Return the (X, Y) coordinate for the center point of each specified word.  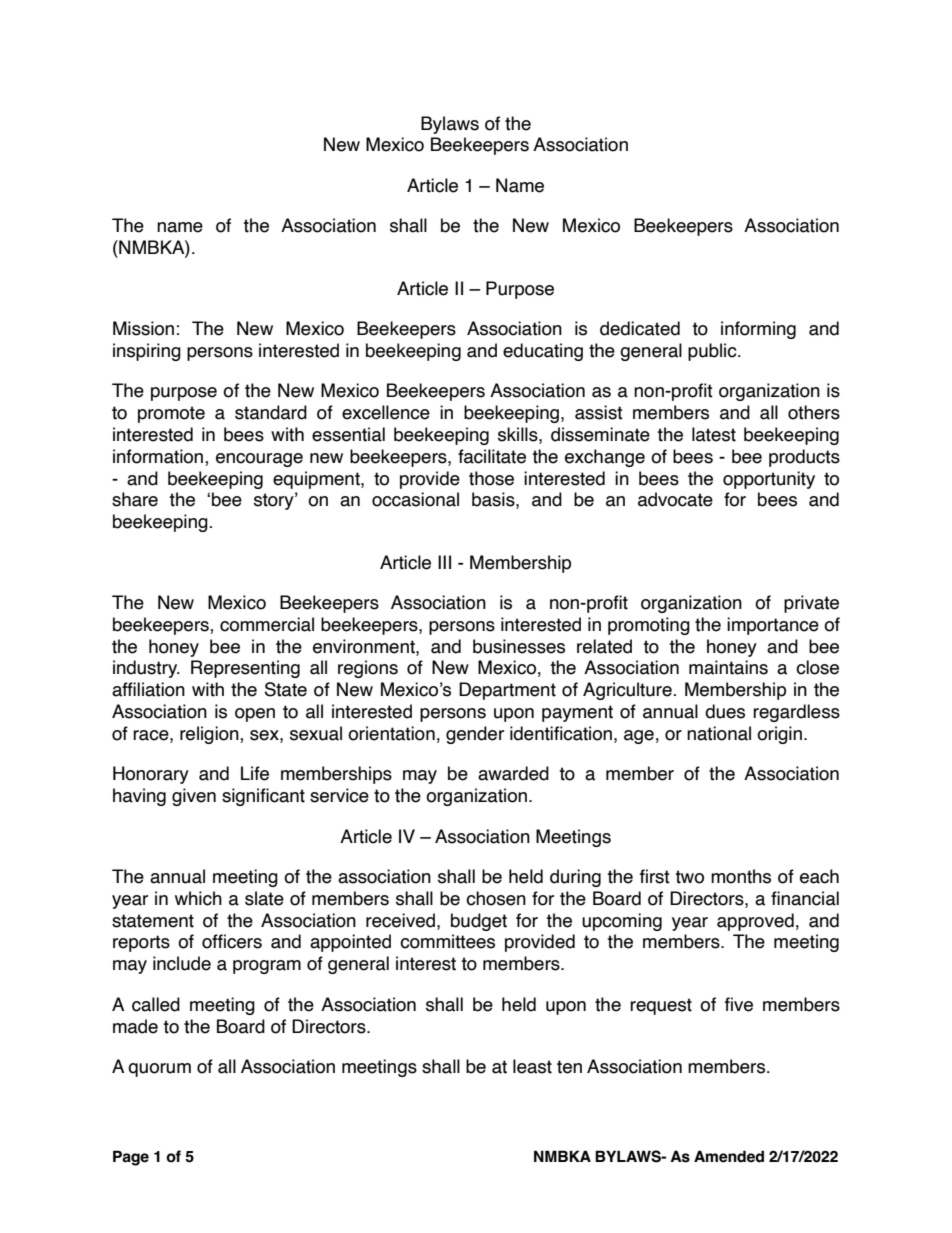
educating (543, 352)
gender (475, 735)
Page (131, 1158)
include (182, 963)
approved (755, 922)
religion (210, 735)
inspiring (147, 352)
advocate (675, 499)
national (719, 733)
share (135, 499)
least (532, 1066)
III (444, 562)
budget (479, 922)
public (713, 352)
